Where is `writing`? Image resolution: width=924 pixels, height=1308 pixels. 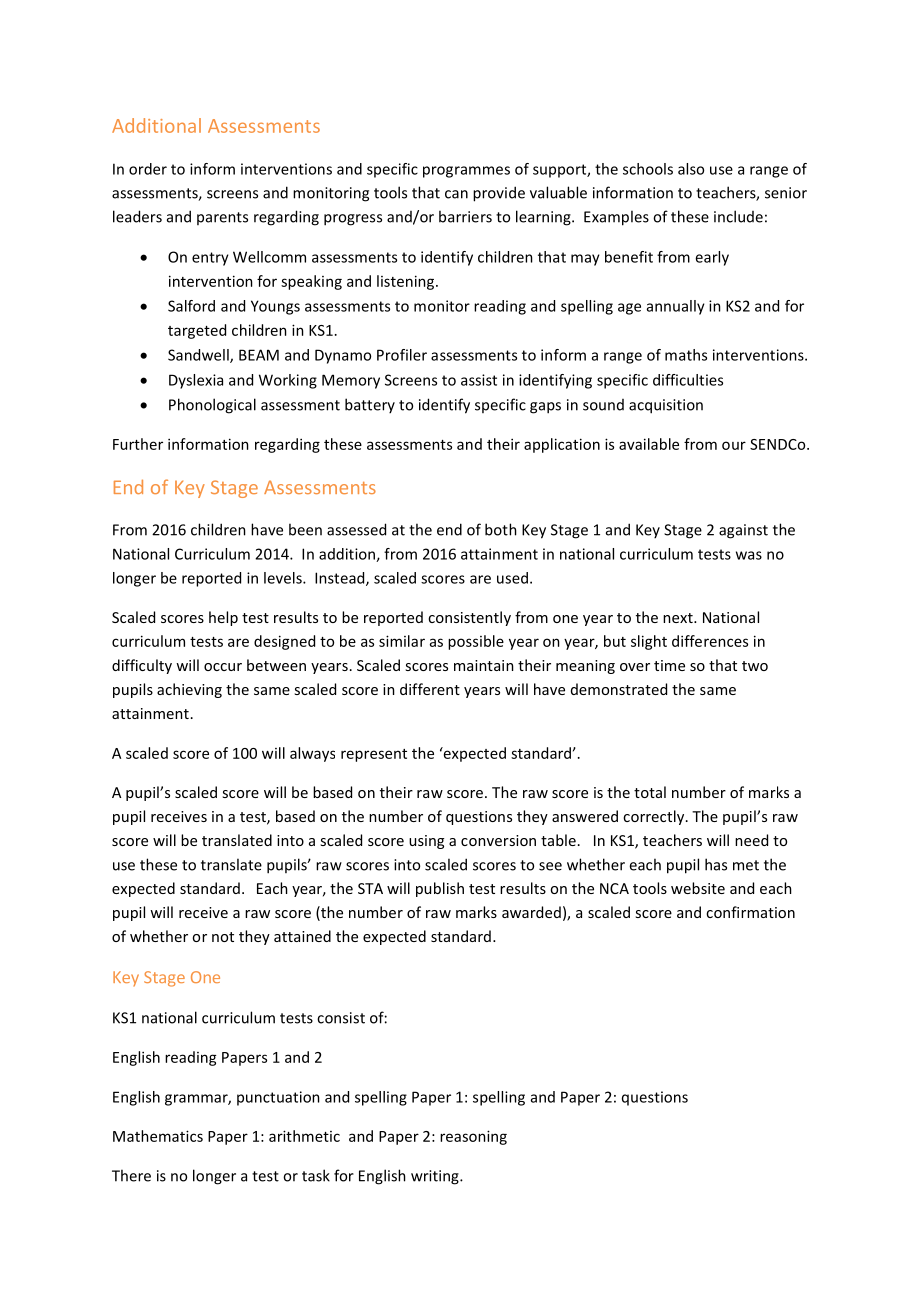
writing is located at coordinates (436, 1177).
